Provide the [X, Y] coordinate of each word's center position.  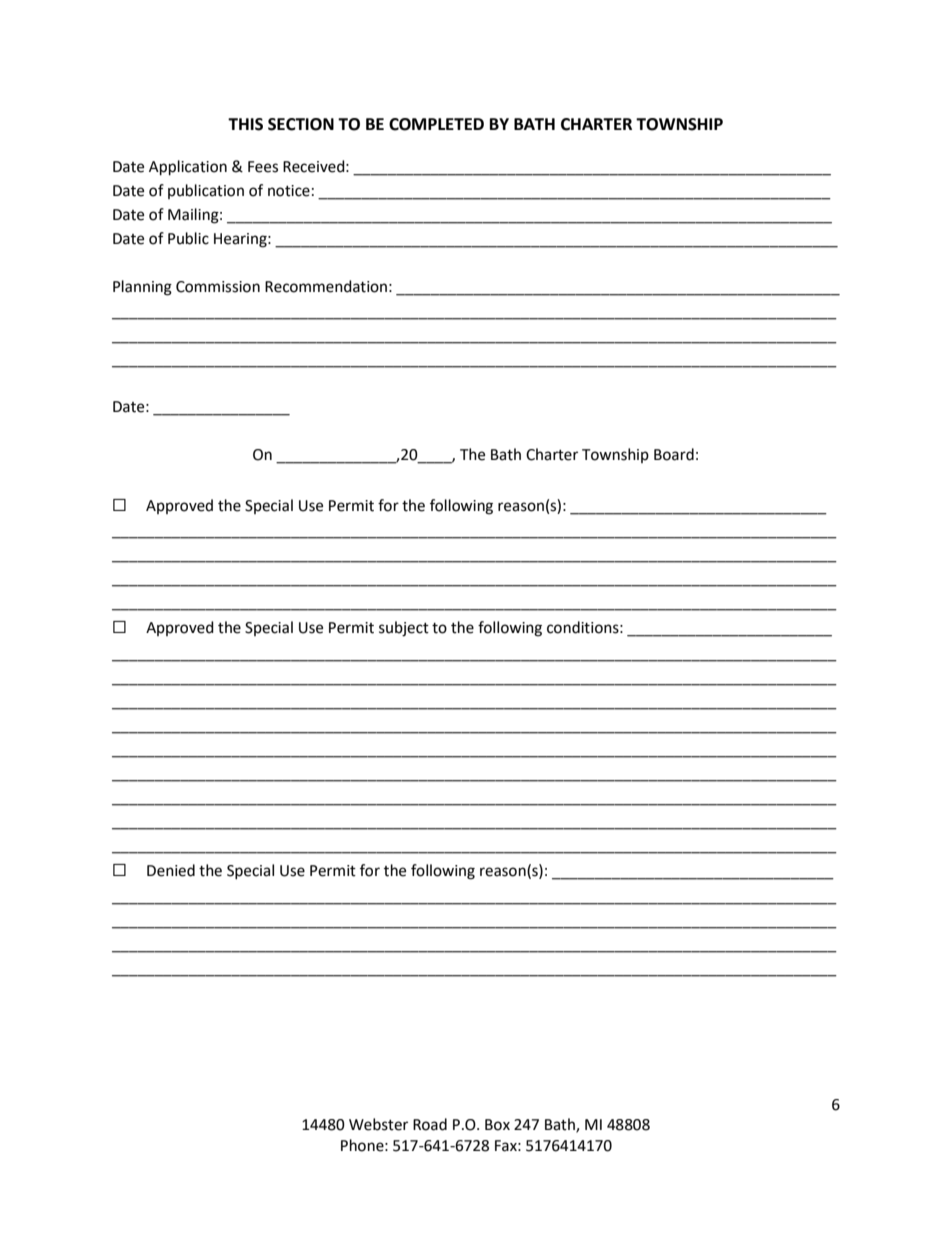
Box [497, 1125]
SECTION [301, 124]
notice [289, 191]
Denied [171, 870]
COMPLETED [436, 124]
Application [188, 168]
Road [430, 1124]
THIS [245, 124]
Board [674, 454]
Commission [218, 287]
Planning [142, 288]
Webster [378, 1124]
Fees [263, 167]
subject [404, 629]
